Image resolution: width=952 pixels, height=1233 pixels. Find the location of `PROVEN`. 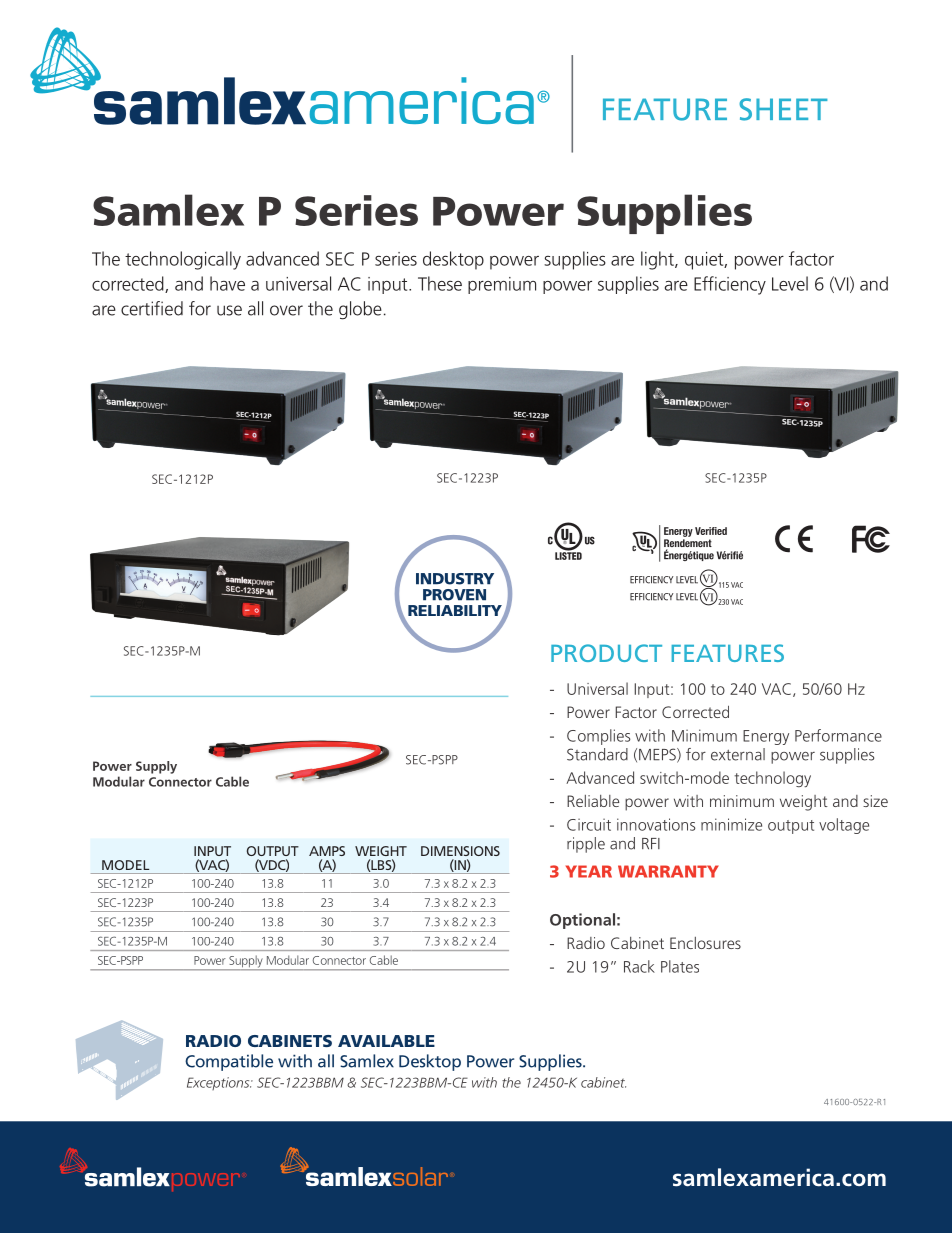

PROVEN is located at coordinates (454, 595).
